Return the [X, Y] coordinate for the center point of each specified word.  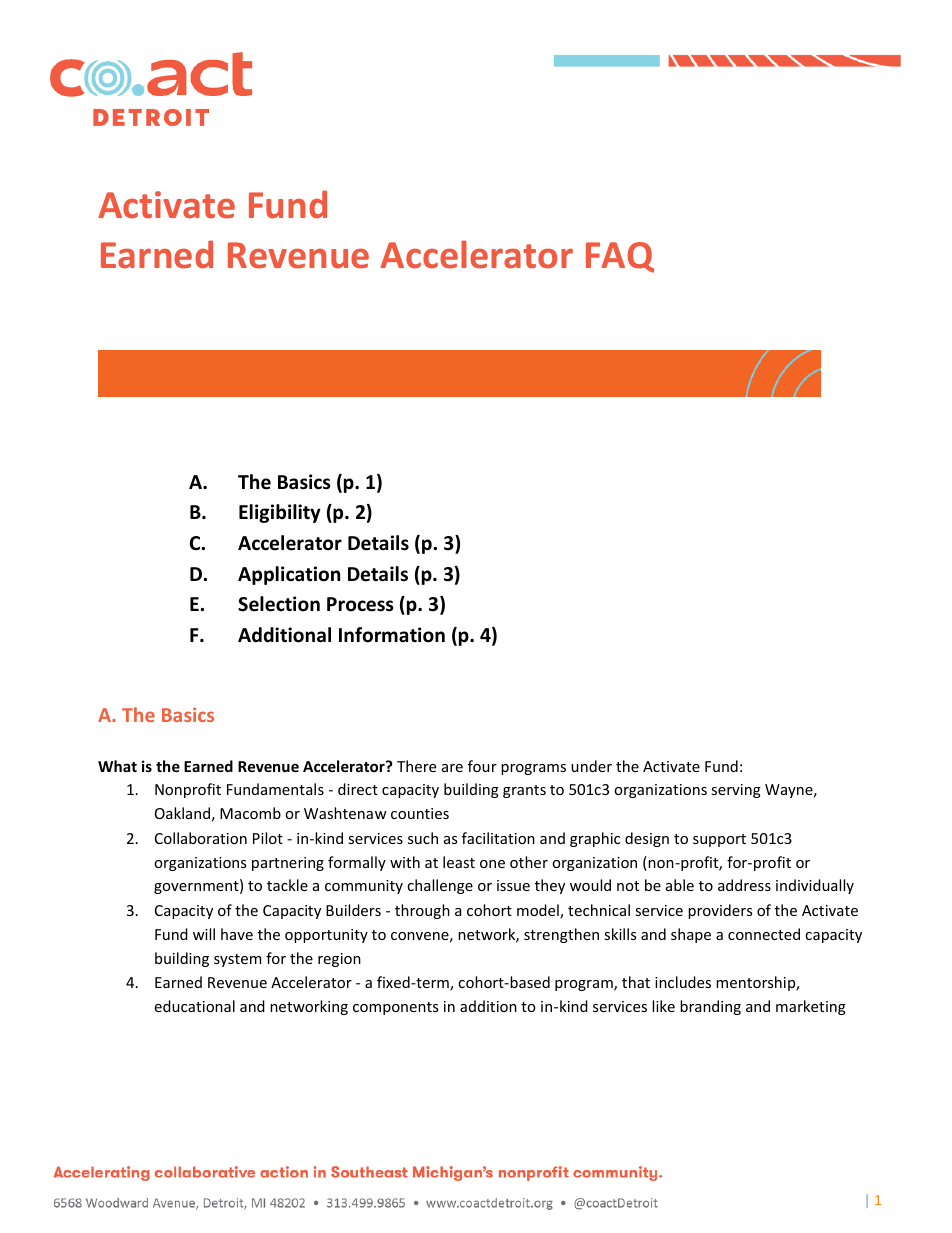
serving [736, 791]
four [482, 766]
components [395, 1008]
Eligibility [280, 513]
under [591, 766]
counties [420, 813]
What [117, 766]
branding [710, 1007]
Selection [279, 604]
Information [392, 635]
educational [194, 1006]
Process [360, 604]
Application [289, 575]
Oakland [182, 813]
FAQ [620, 257]
